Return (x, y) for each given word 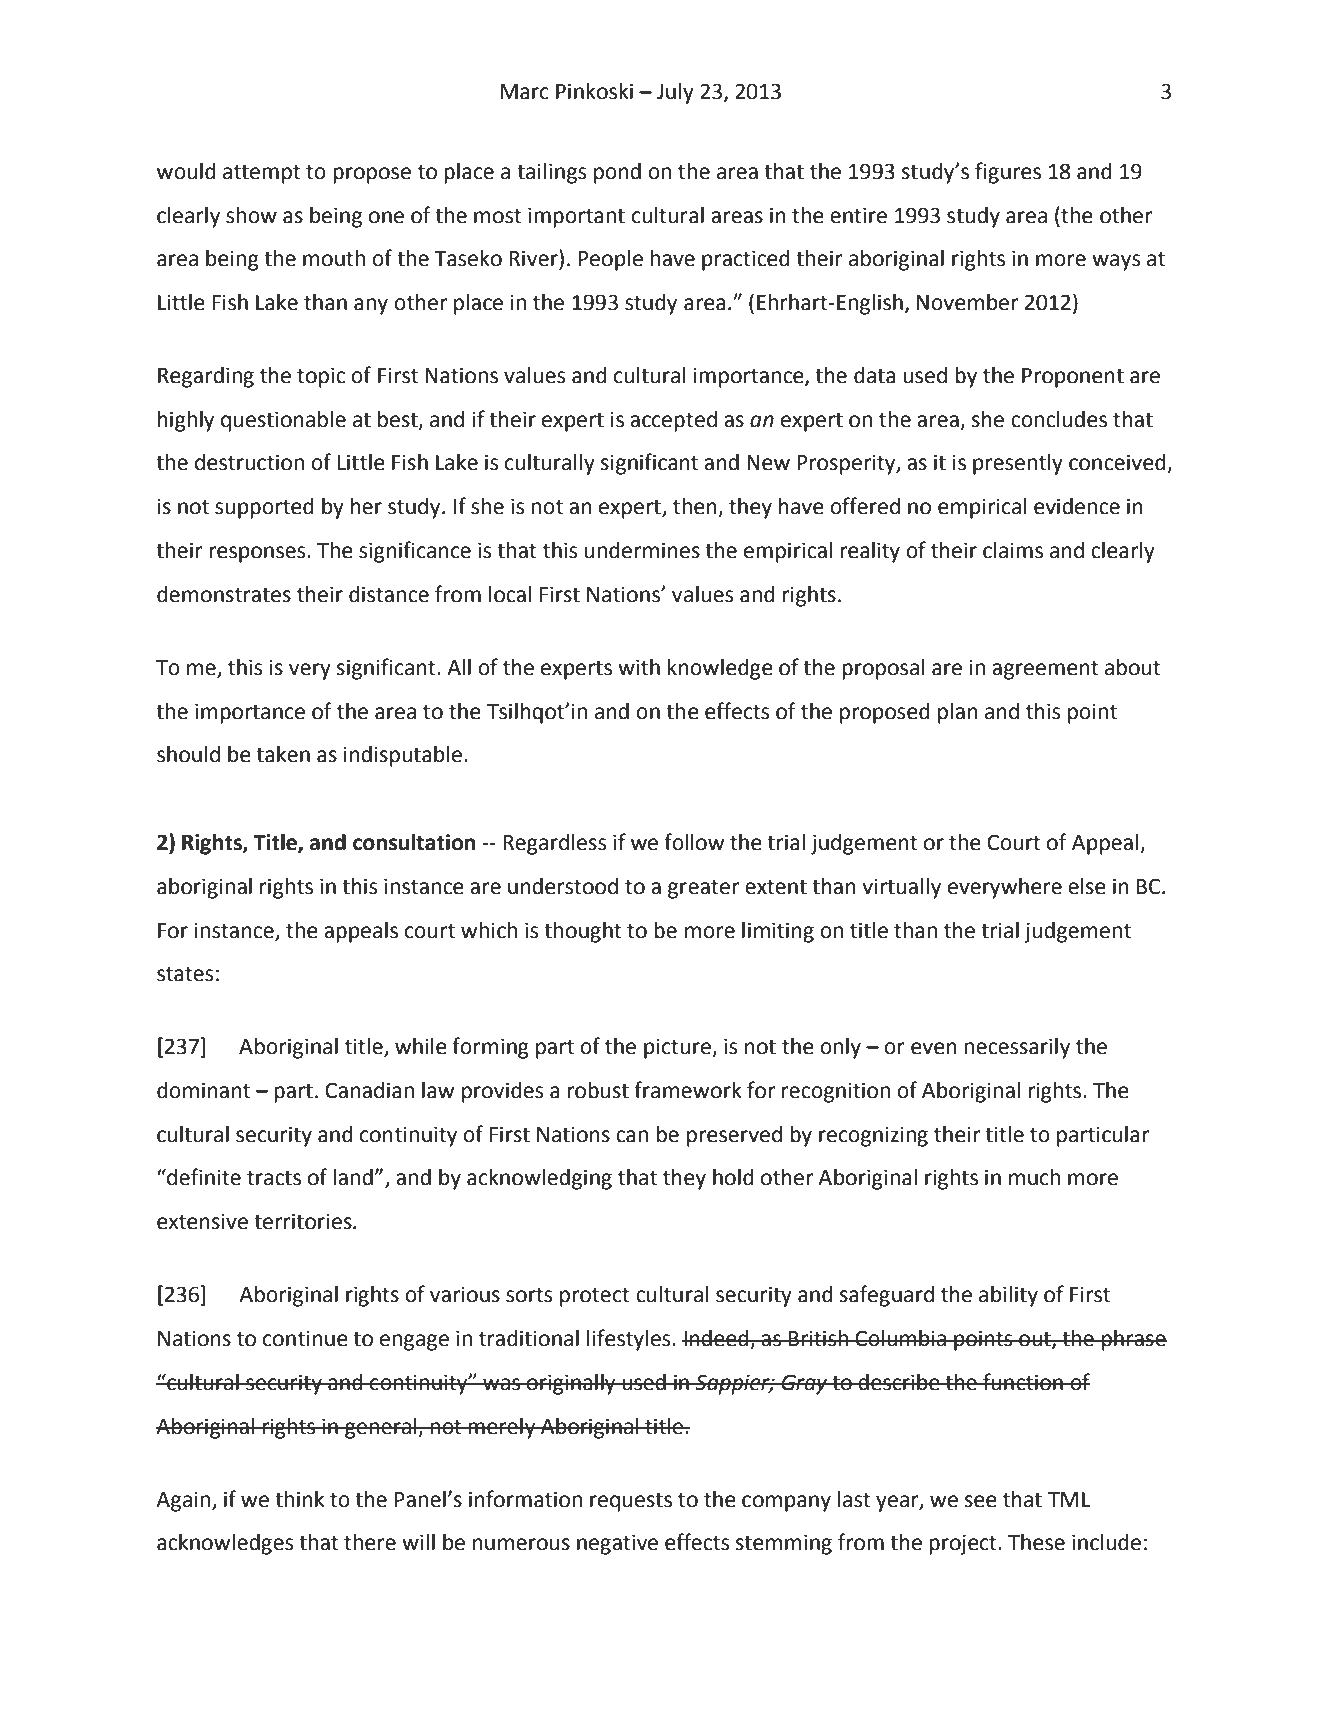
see (981, 1501)
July (675, 93)
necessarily (1017, 1048)
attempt (262, 174)
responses (258, 554)
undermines (642, 550)
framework (688, 1090)
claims (1013, 550)
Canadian (369, 1090)
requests (631, 1502)
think (299, 1499)
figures (1008, 173)
